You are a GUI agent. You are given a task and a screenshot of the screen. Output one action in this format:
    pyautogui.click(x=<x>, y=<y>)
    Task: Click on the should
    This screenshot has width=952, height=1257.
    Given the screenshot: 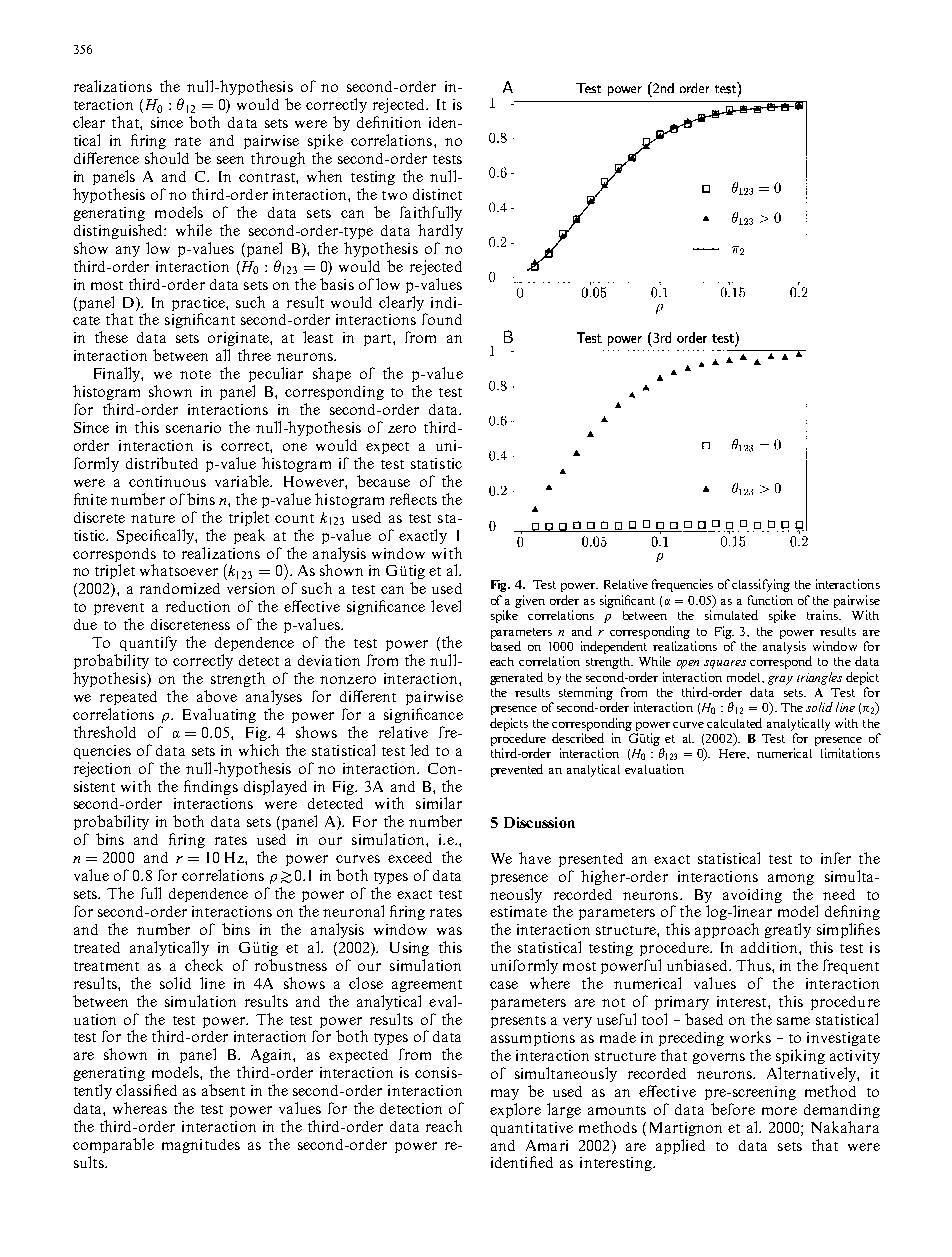 What is the action you would take?
    pyautogui.click(x=167, y=158)
